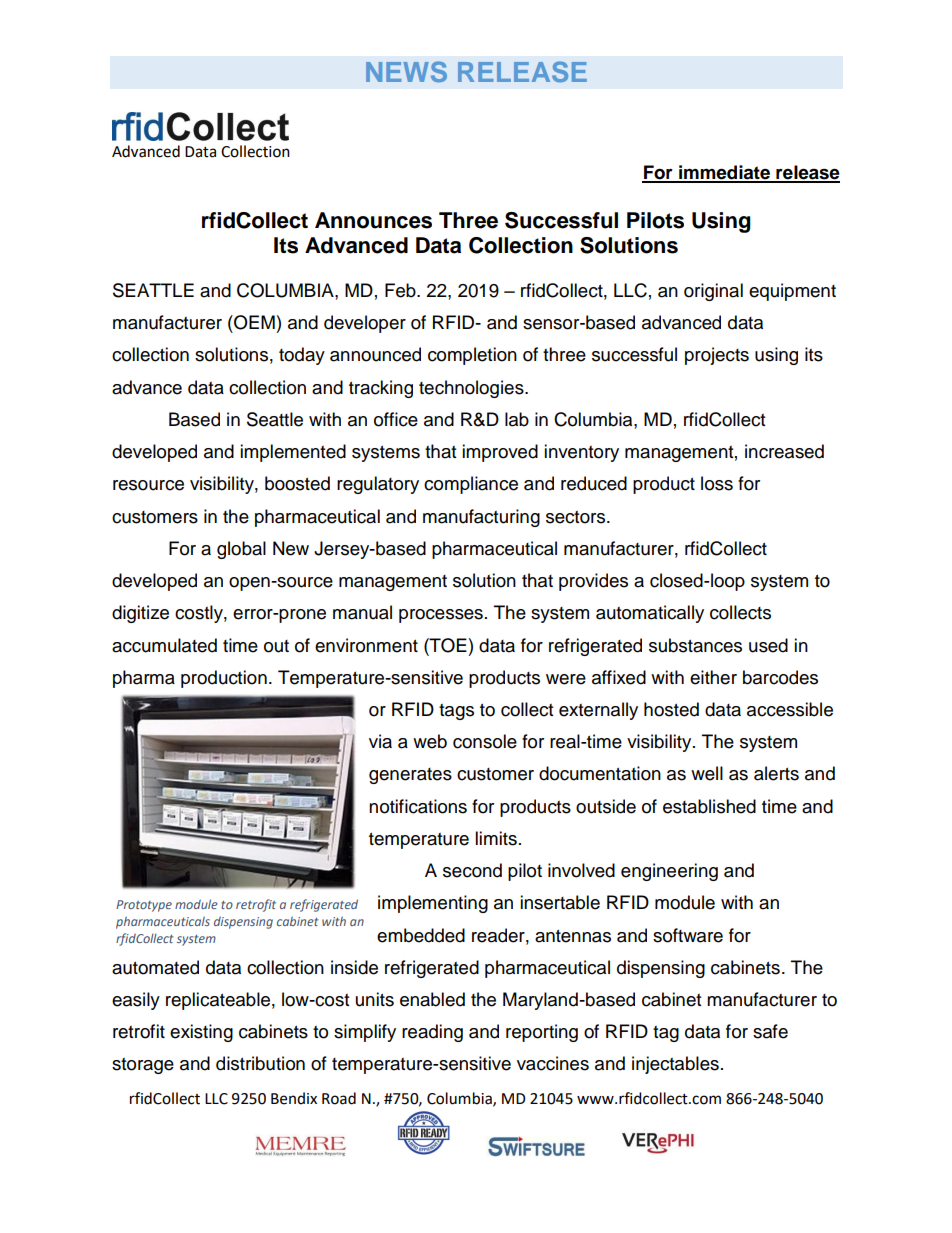 The image size is (952, 1233). What do you see at coordinates (650, 614) in the screenshot?
I see `automatically` at bounding box center [650, 614].
